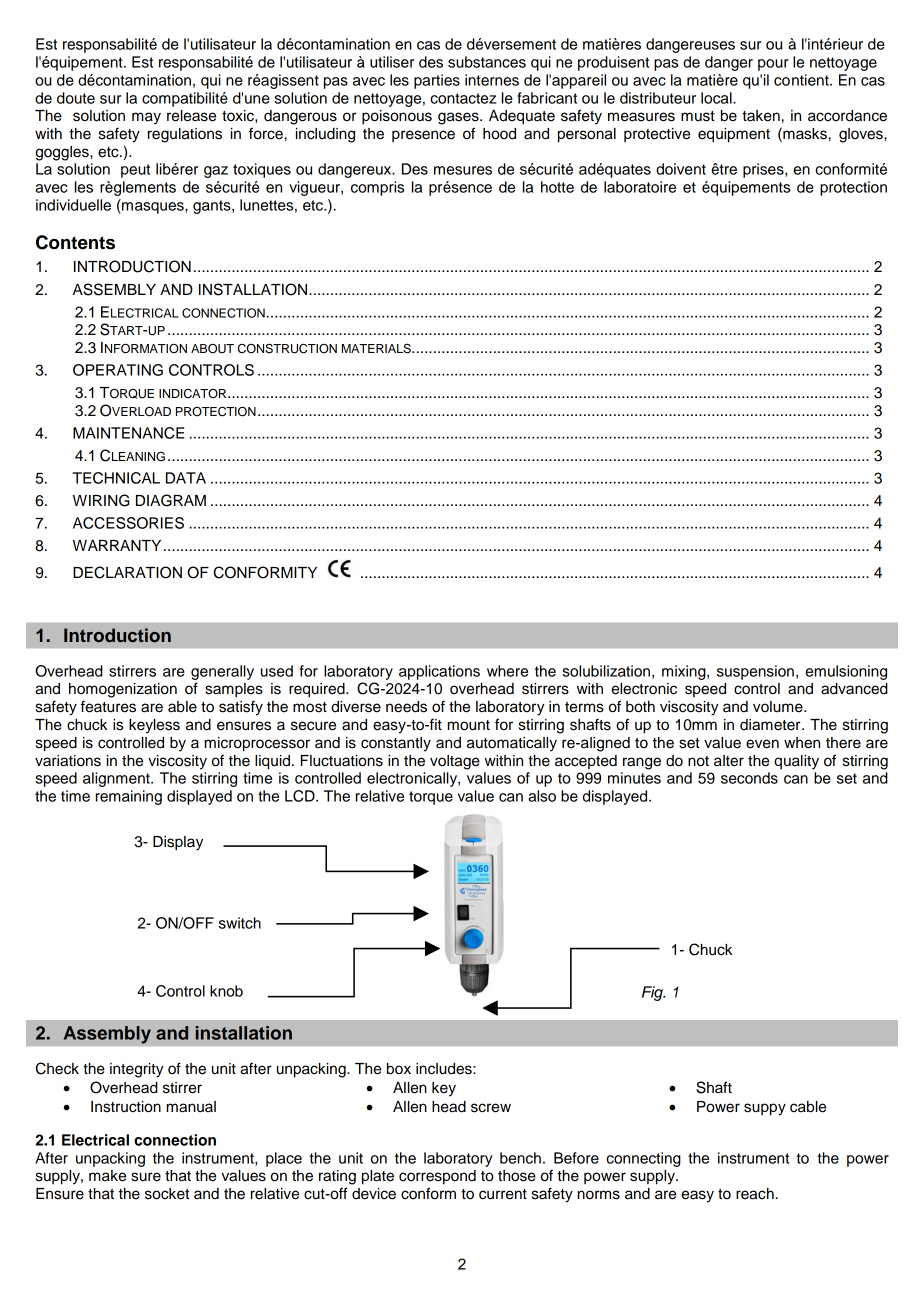 This document has width=924, height=1308. Describe the element at coordinates (167, 1194) in the document. I see `socket` at that location.
